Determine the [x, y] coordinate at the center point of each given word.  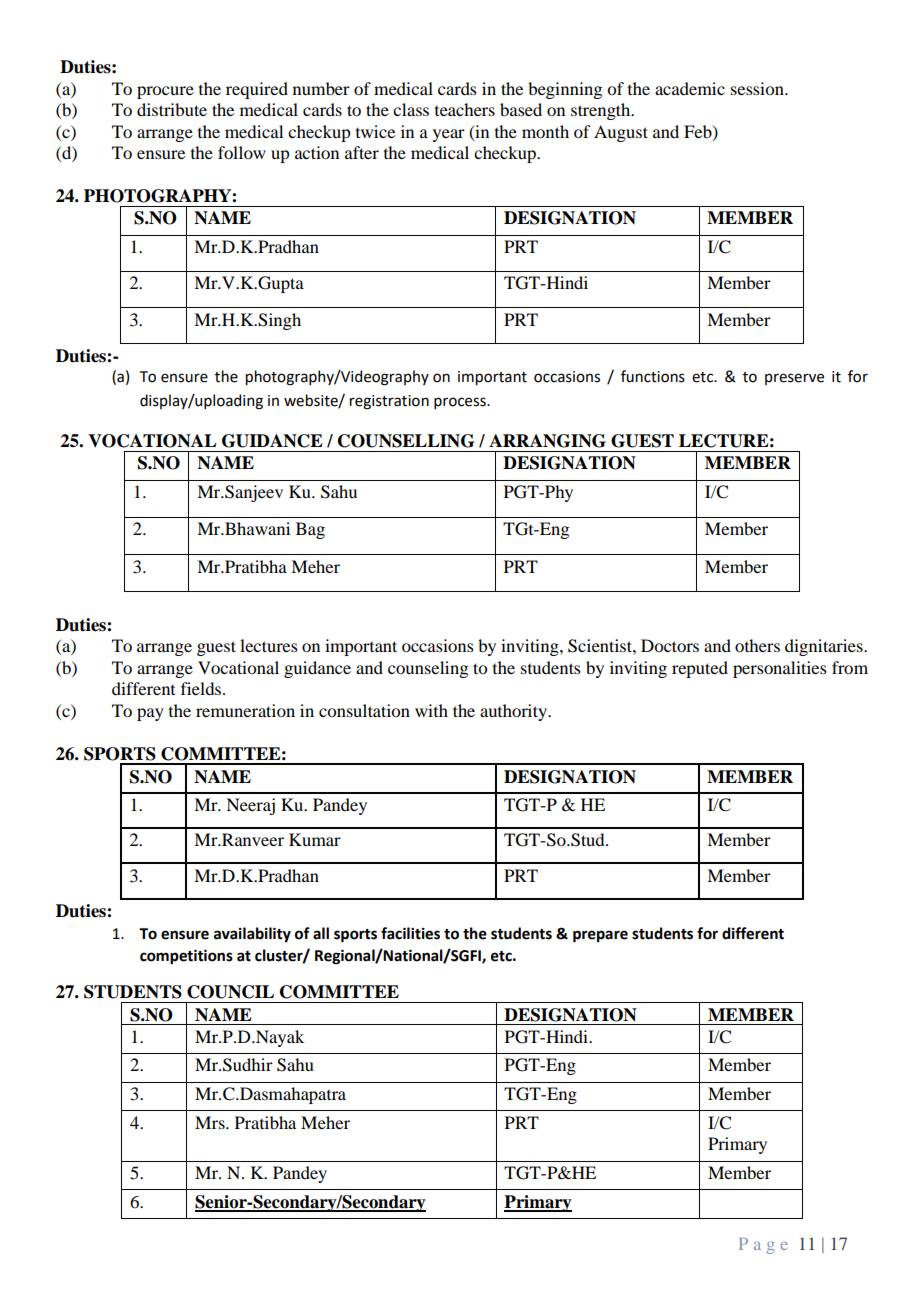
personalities [780, 669]
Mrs [211, 1122]
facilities [410, 933]
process [461, 403]
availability [252, 935]
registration [389, 402]
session [758, 88]
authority [514, 712]
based [521, 109]
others [757, 645]
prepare [600, 936]
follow [242, 152]
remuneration [245, 710]
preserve [794, 379]
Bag [310, 530]
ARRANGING [547, 441]
